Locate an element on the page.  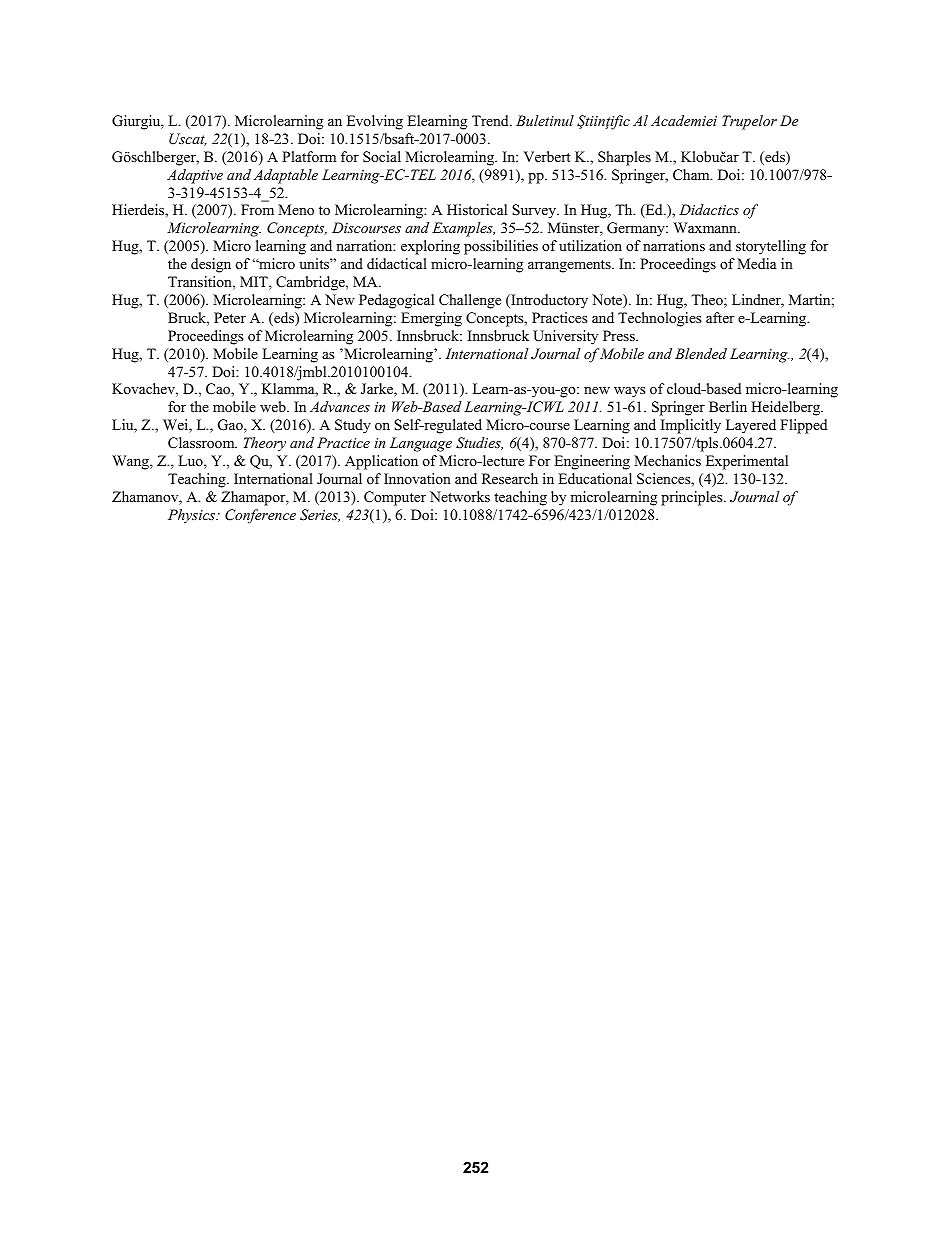
Advances is located at coordinates (340, 406).
